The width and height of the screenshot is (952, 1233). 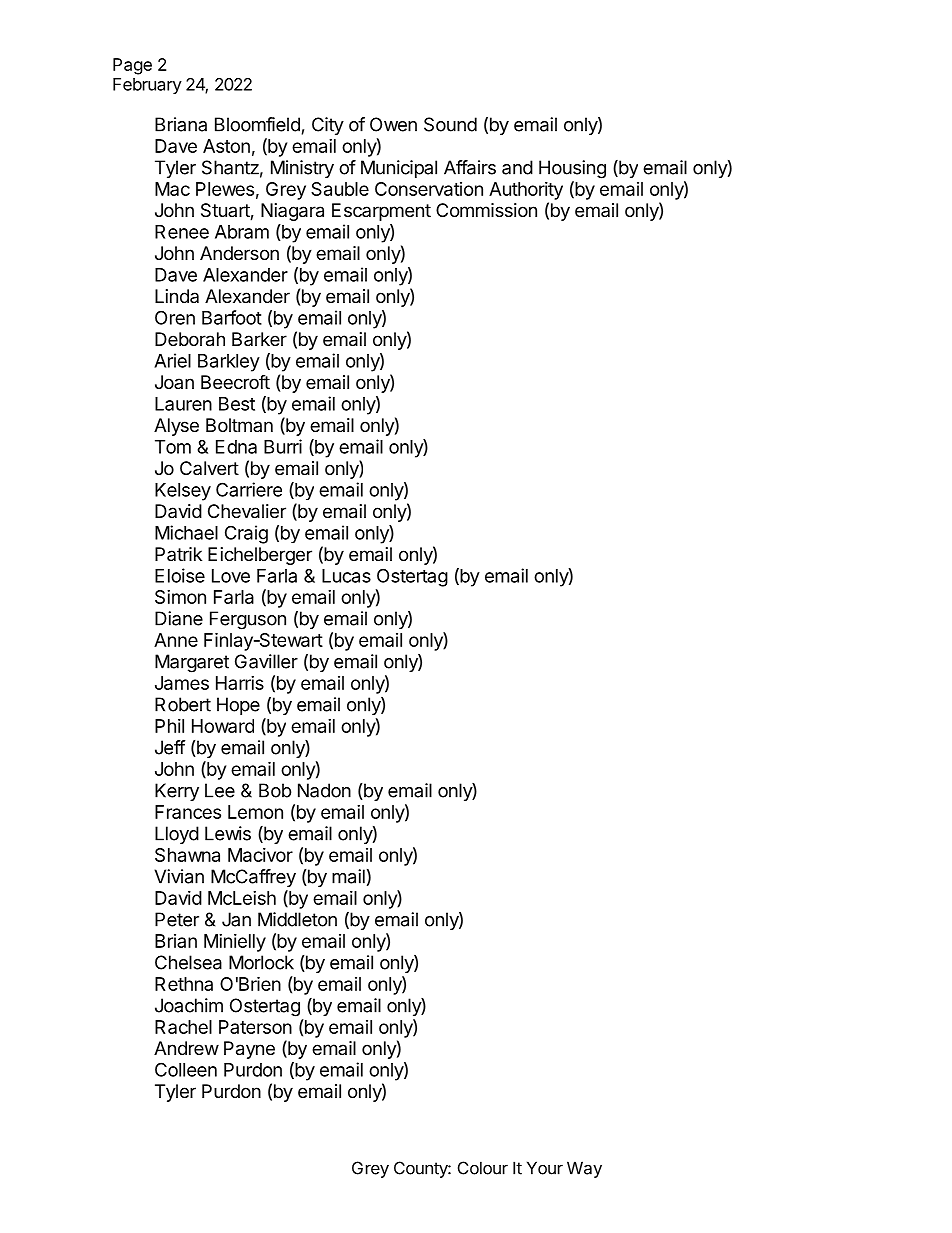 I want to click on February, so click(x=147, y=86).
